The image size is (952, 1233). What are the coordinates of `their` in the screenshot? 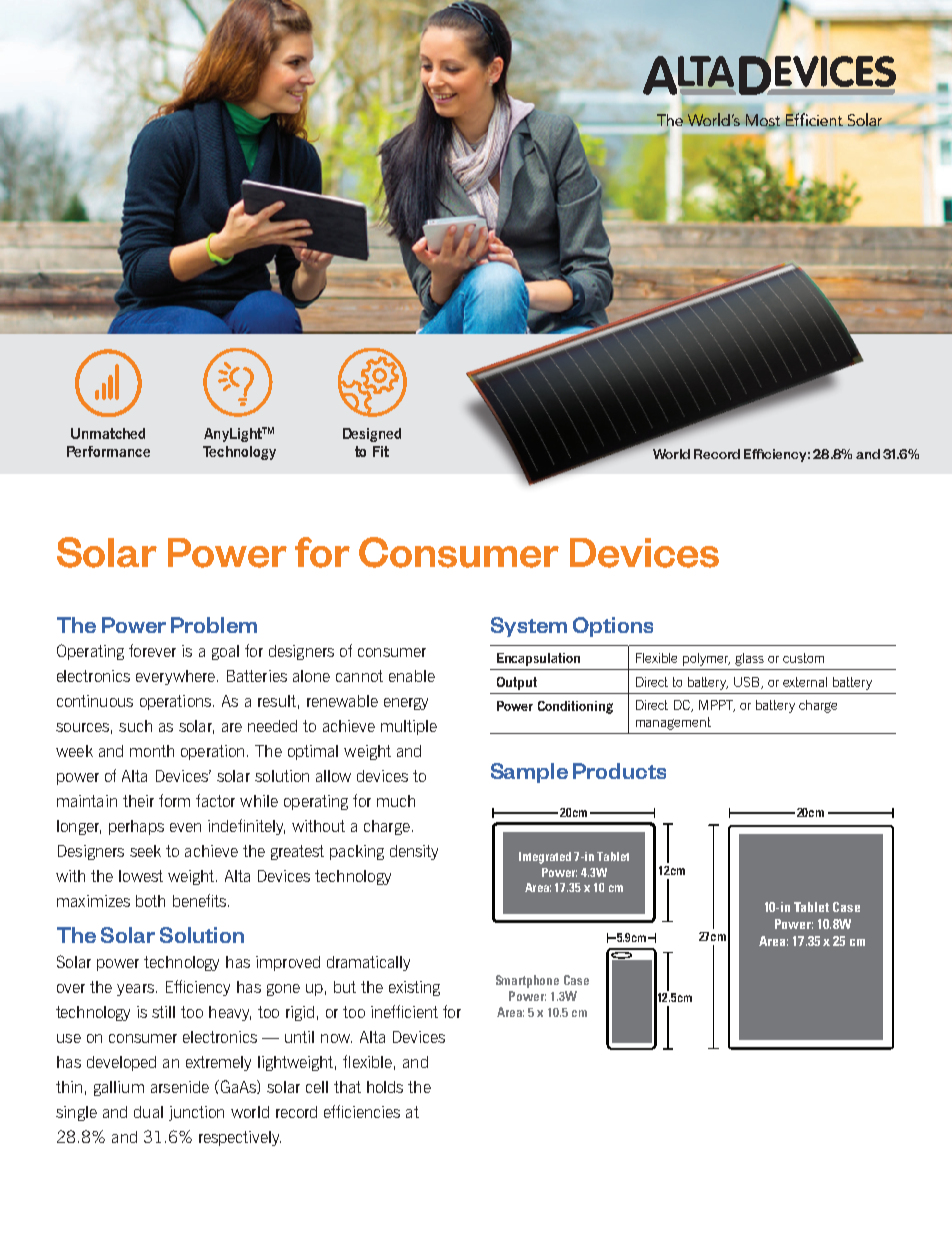 It's located at (138, 801).
